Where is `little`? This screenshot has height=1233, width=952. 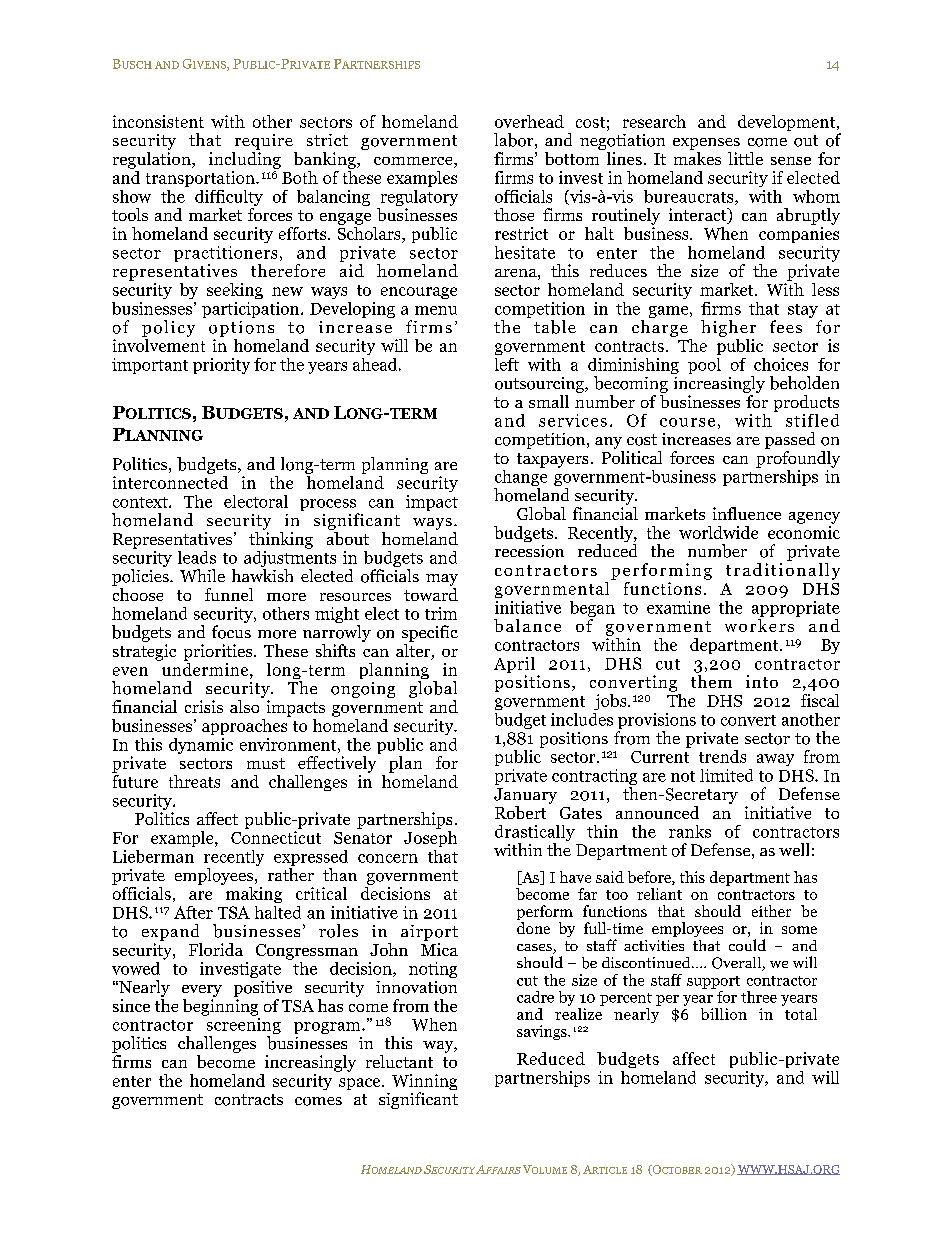
little is located at coordinates (745, 158).
